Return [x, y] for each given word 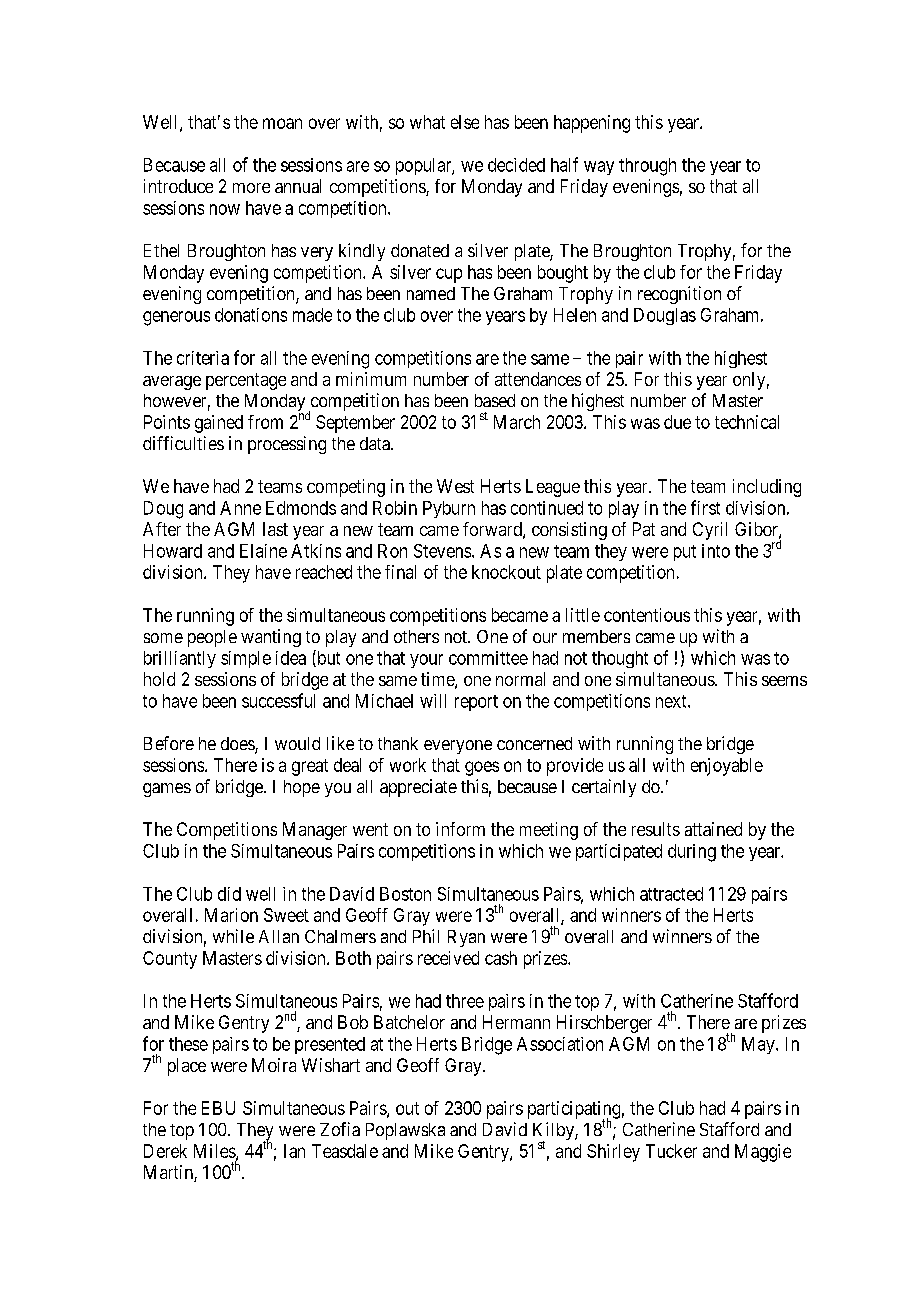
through [647, 167]
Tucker [671, 1151]
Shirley [613, 1153]
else [465, 122]
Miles [215, 1152]
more [251, 188]
